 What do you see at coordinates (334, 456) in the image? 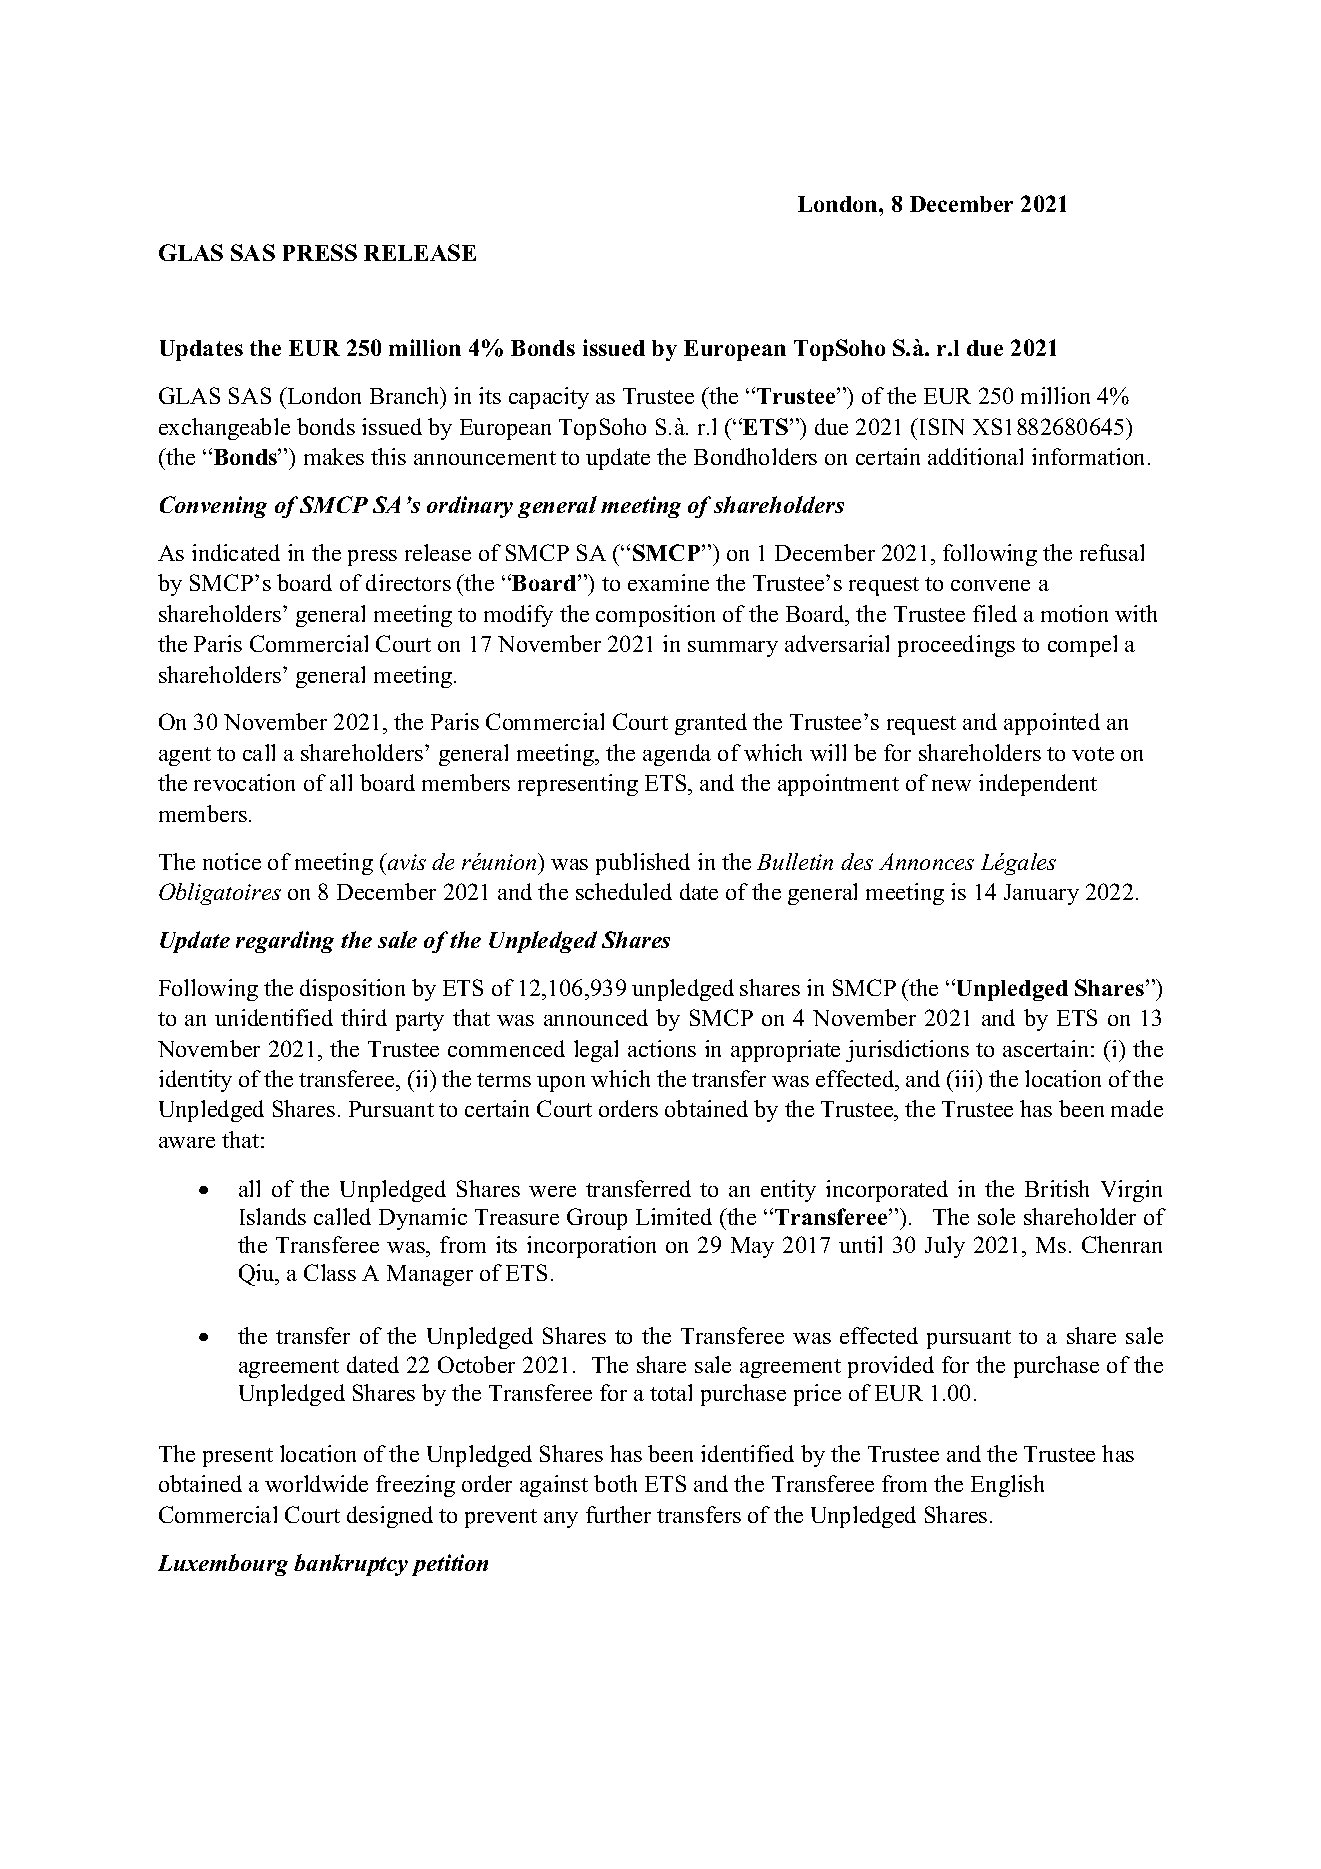
I see `makes` at bounding box center [334, 456].
